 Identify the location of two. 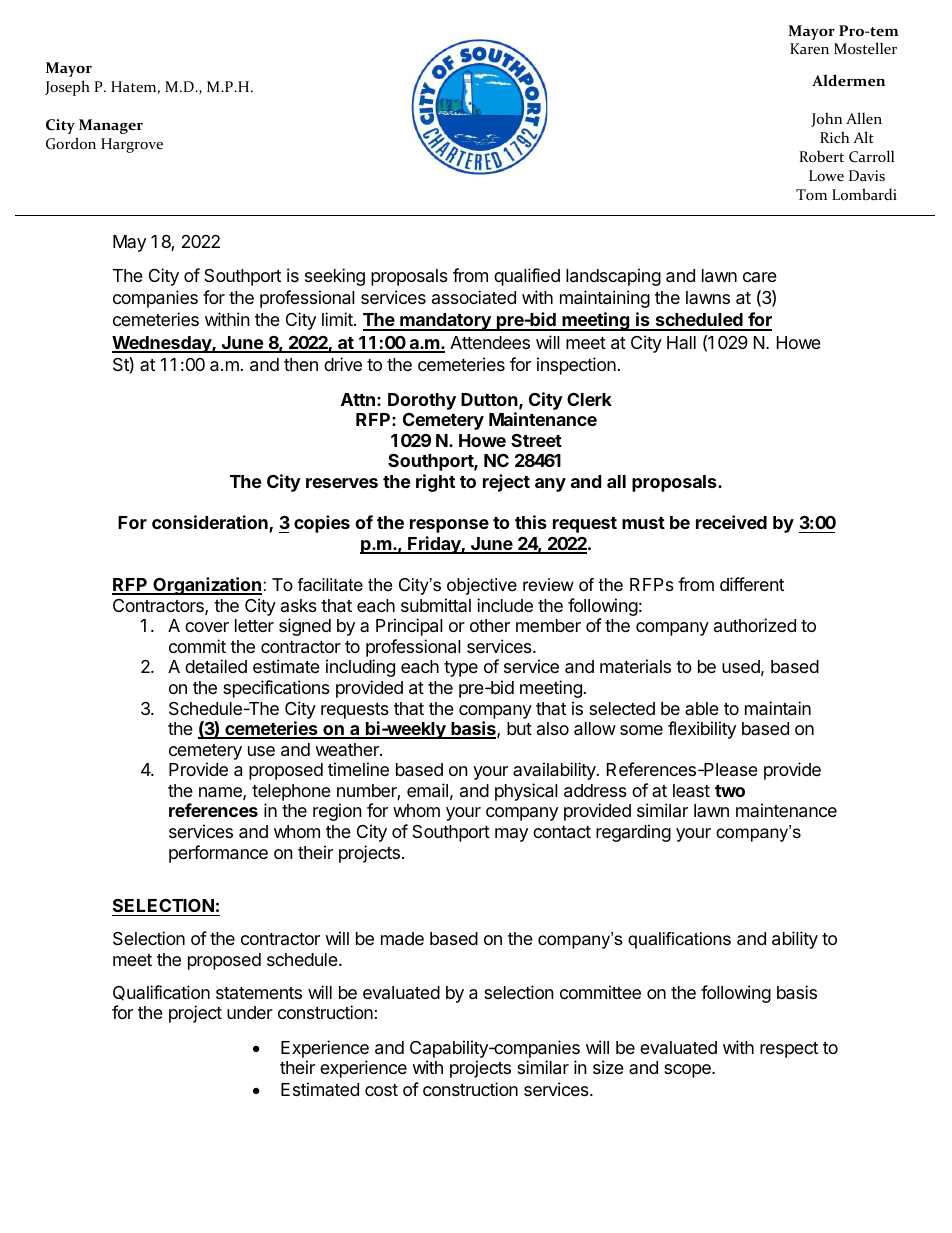
(730, 791).
